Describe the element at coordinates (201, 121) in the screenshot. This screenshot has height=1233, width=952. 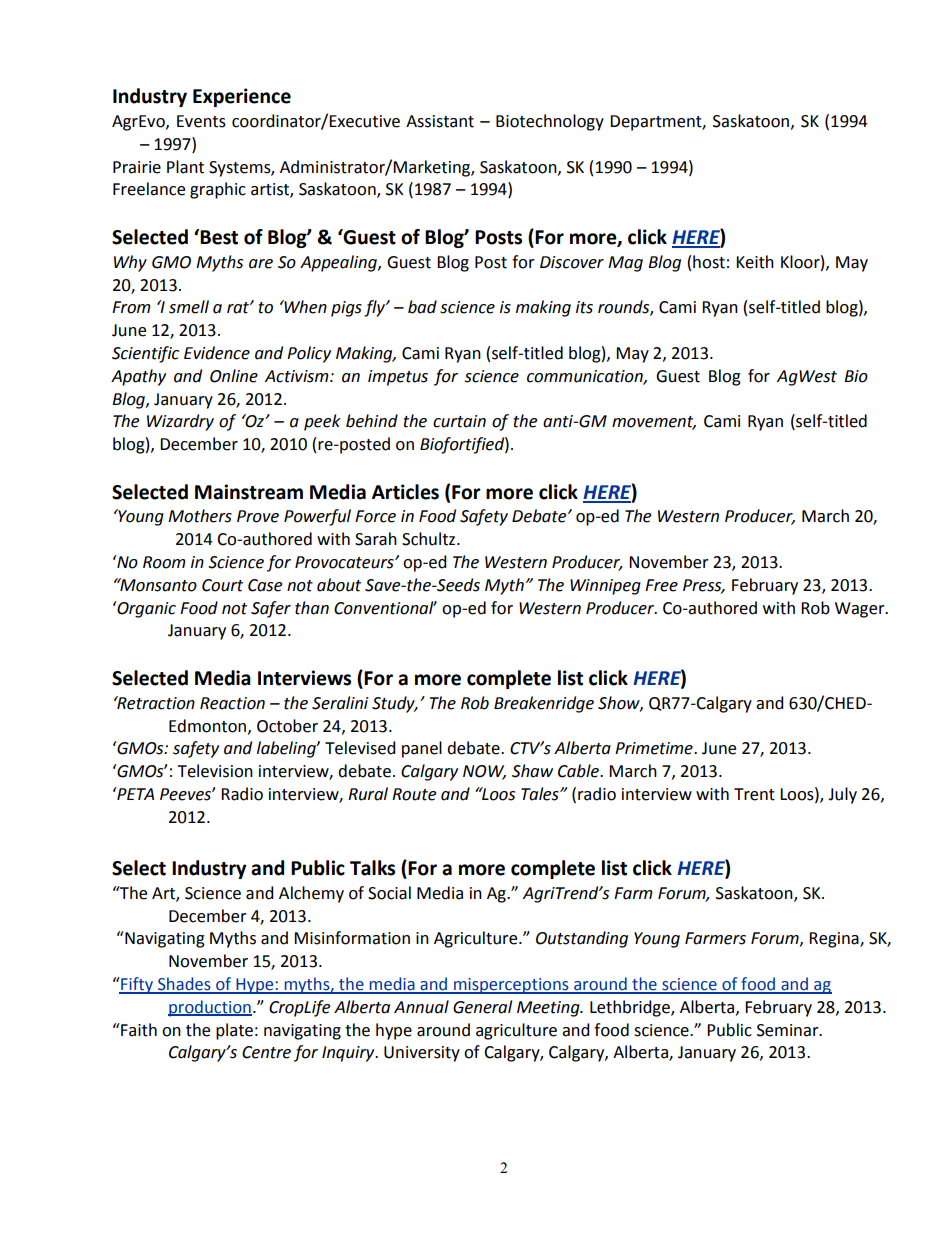
I see `Events` at that location.
